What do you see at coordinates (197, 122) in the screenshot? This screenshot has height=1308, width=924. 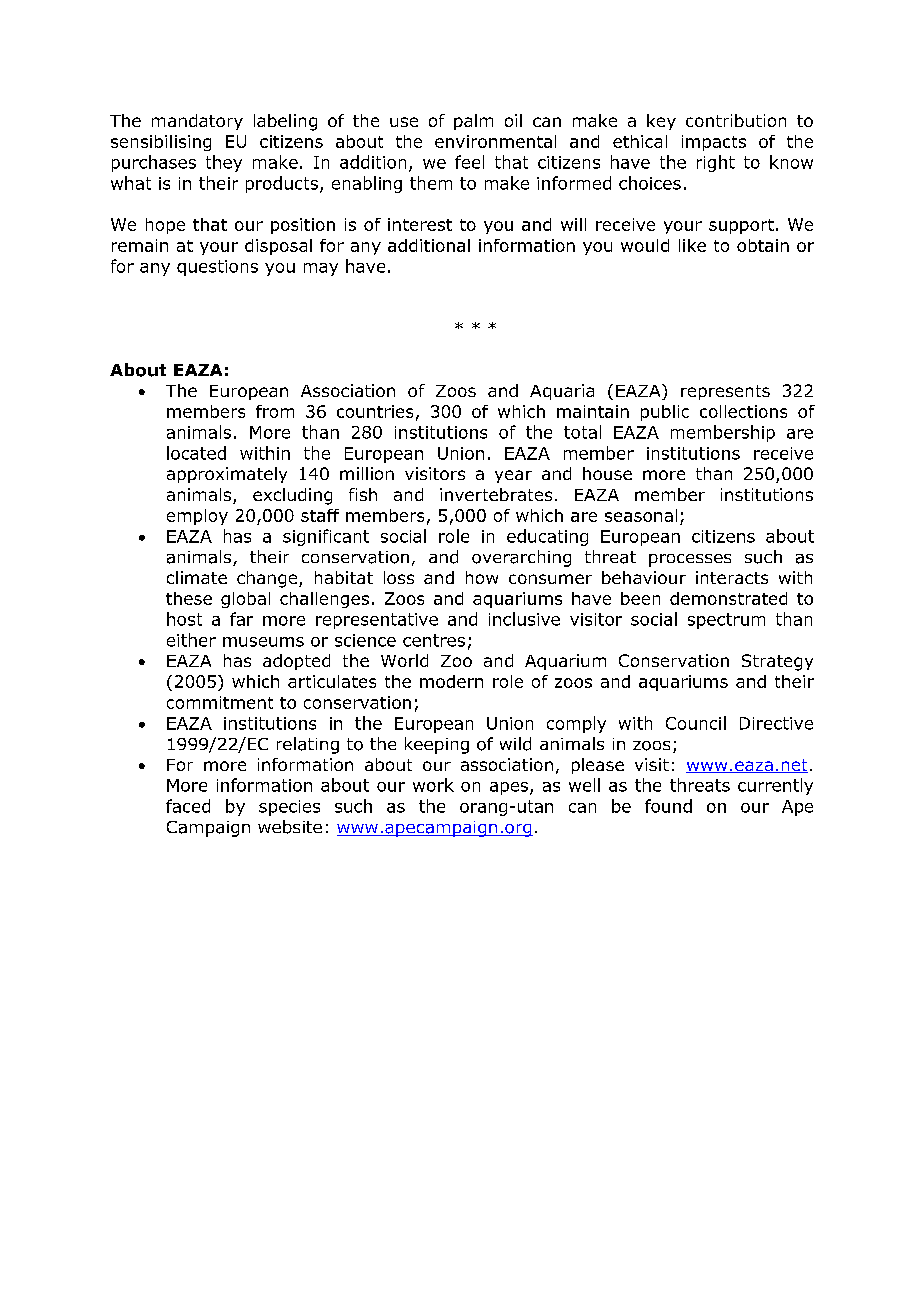 I see `mandatory` at bounding box center [197, 122].
